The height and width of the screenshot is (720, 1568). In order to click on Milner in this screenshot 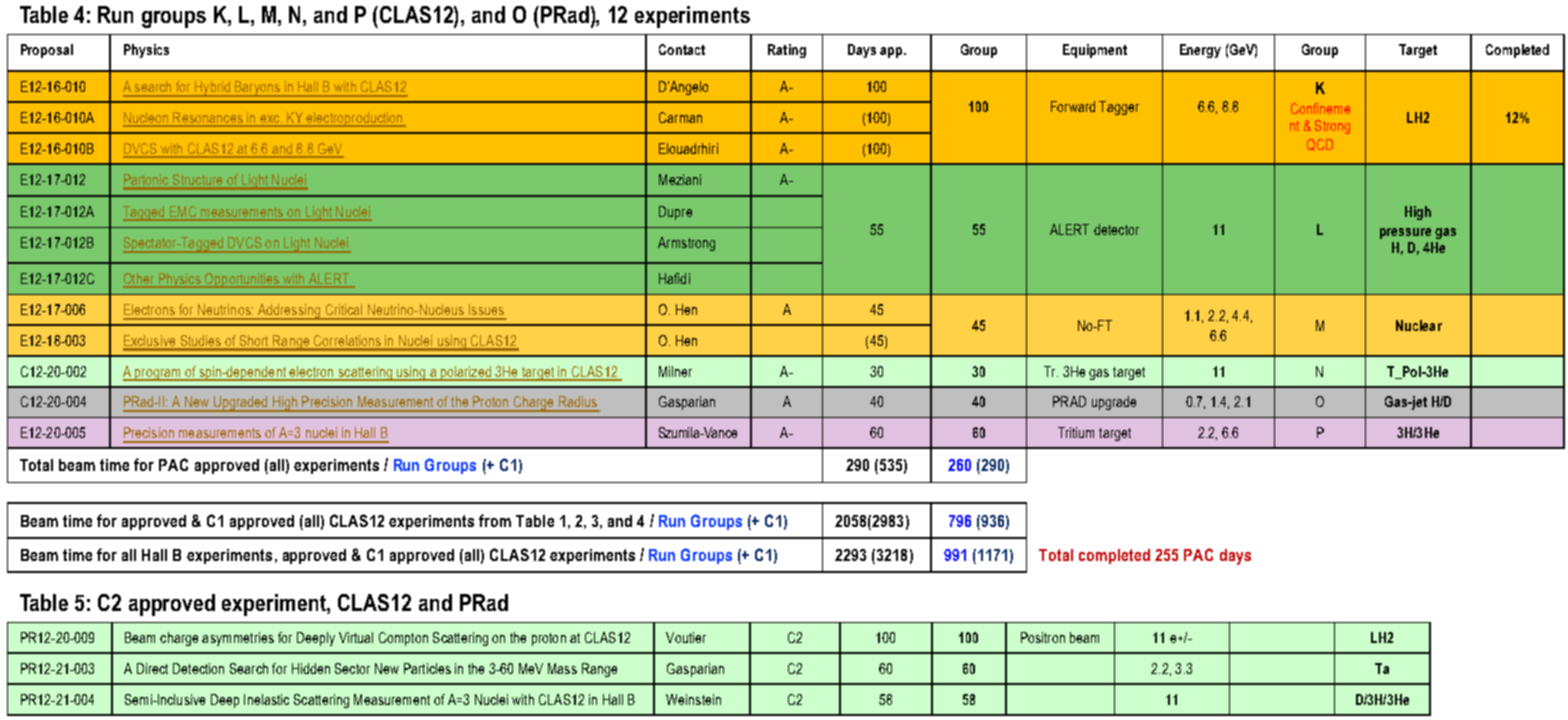, I will do `click(675, 371)`.
